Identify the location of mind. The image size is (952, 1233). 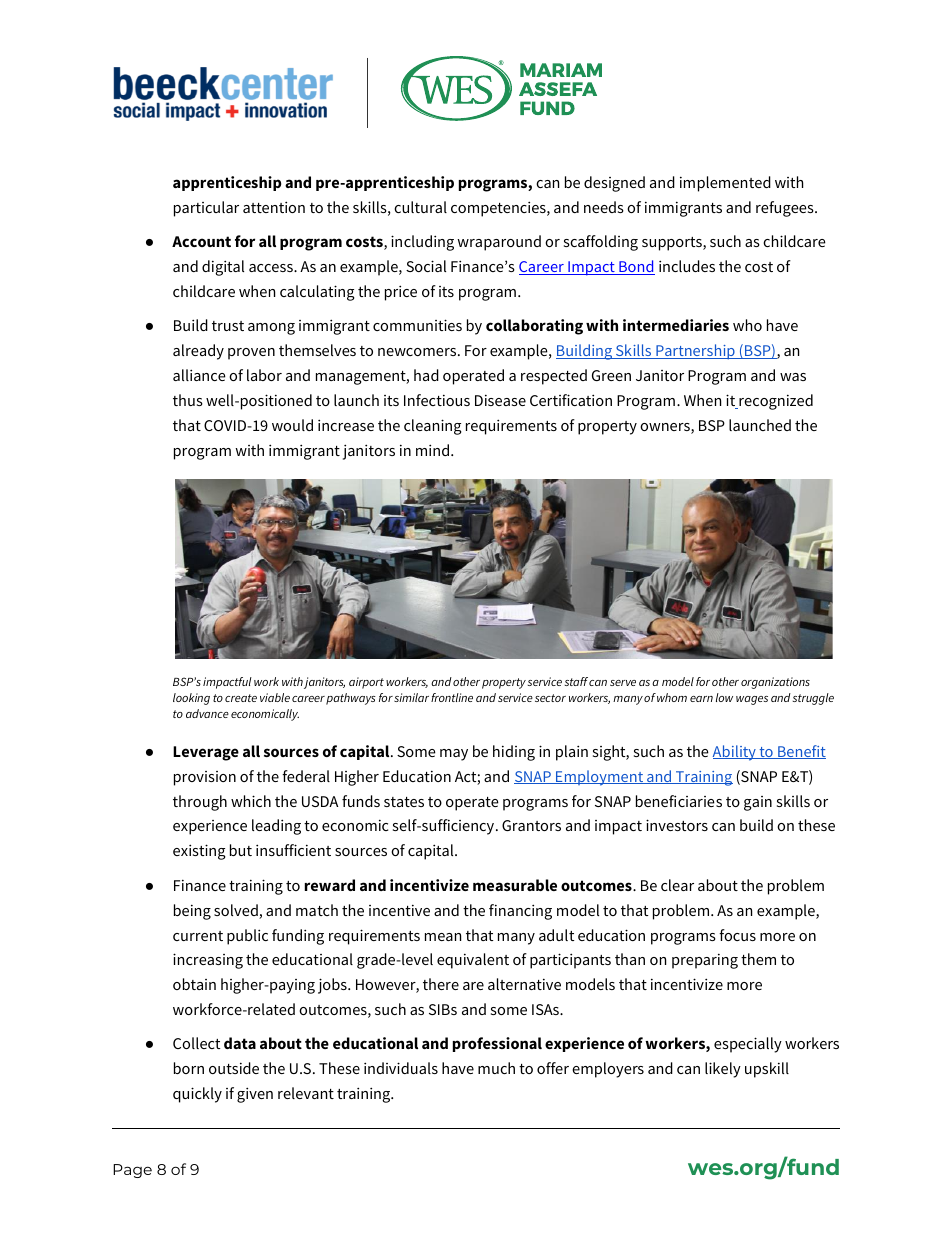
(432, 450).
